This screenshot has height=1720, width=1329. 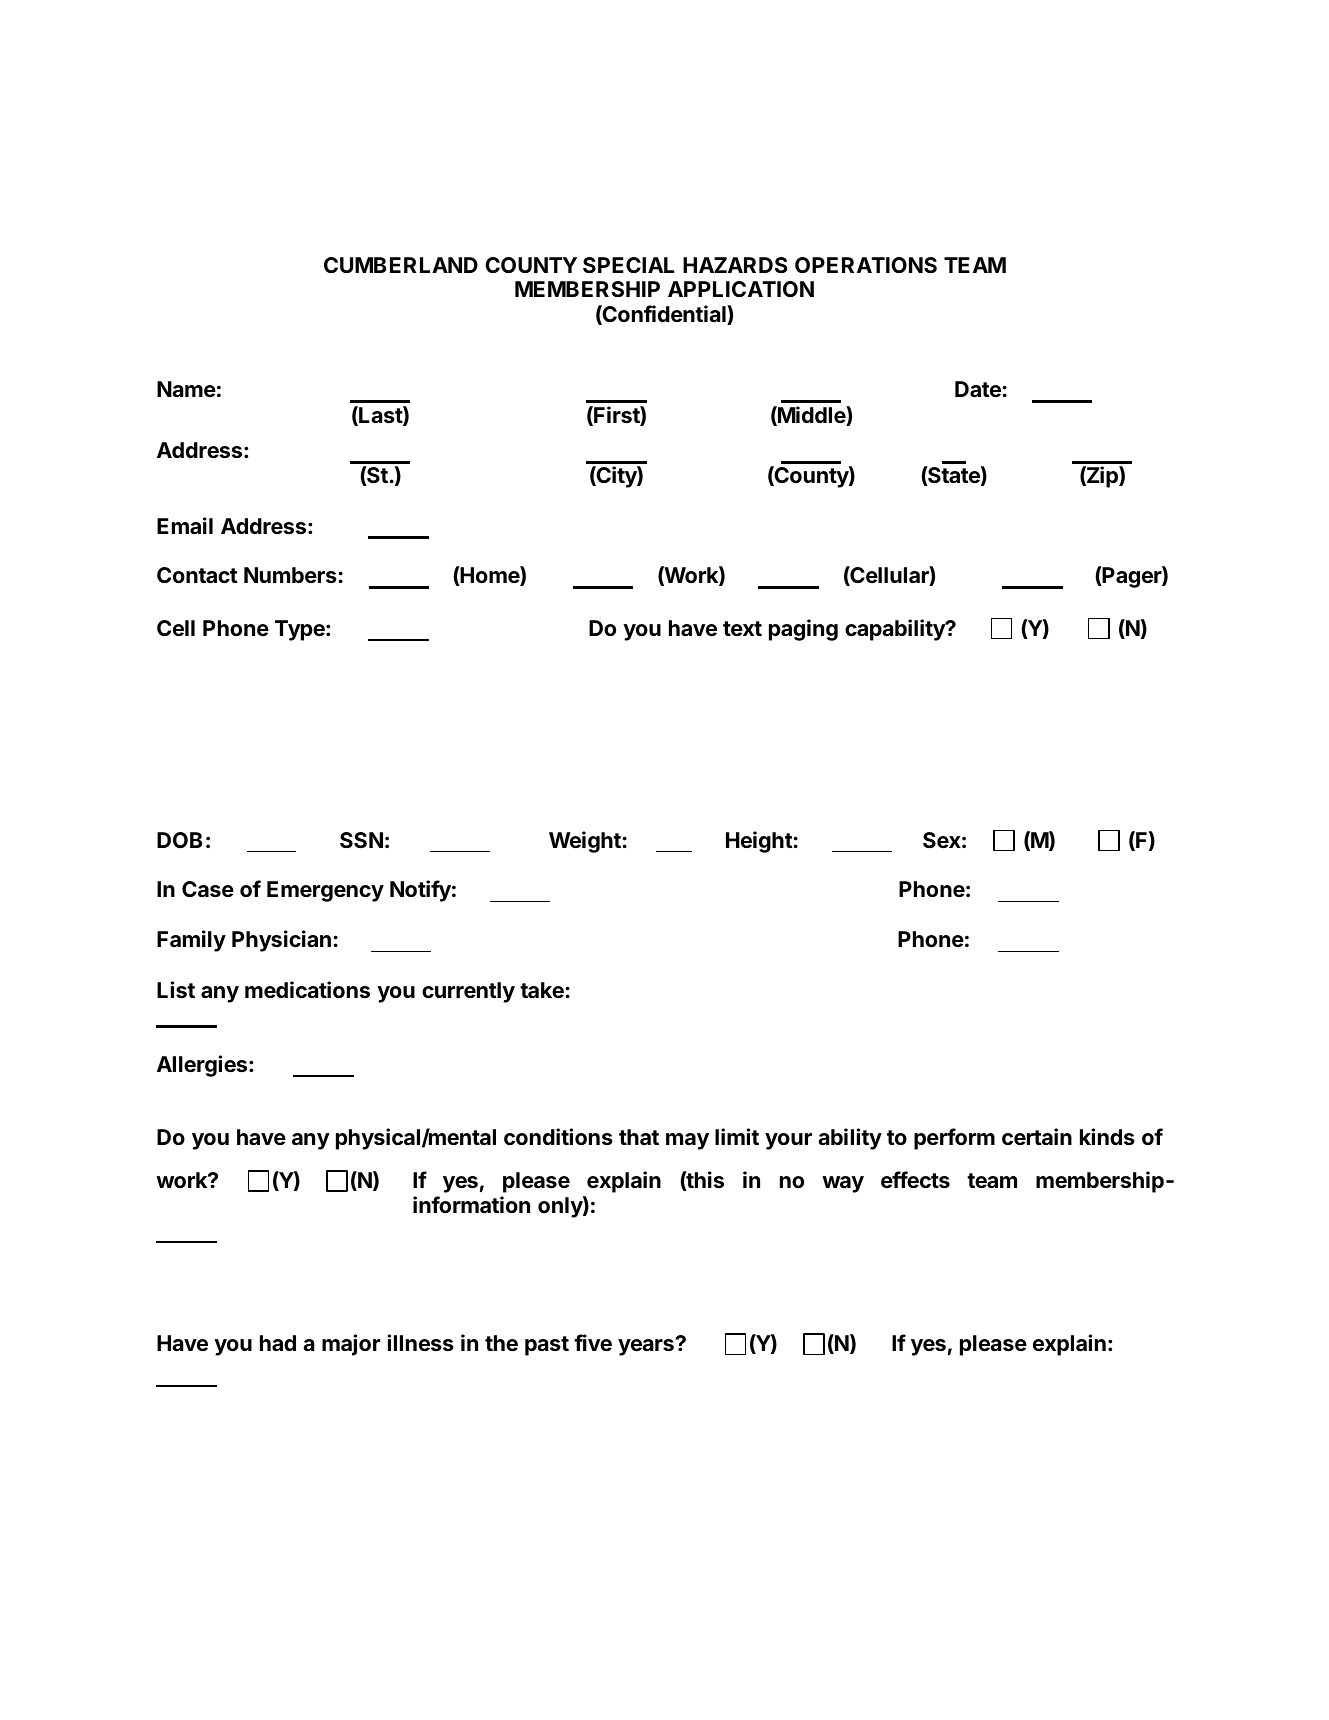 What do you see at coordinates (278, 1343) in the screenshot?
I see `had` at bounding box center [278, 1343].
